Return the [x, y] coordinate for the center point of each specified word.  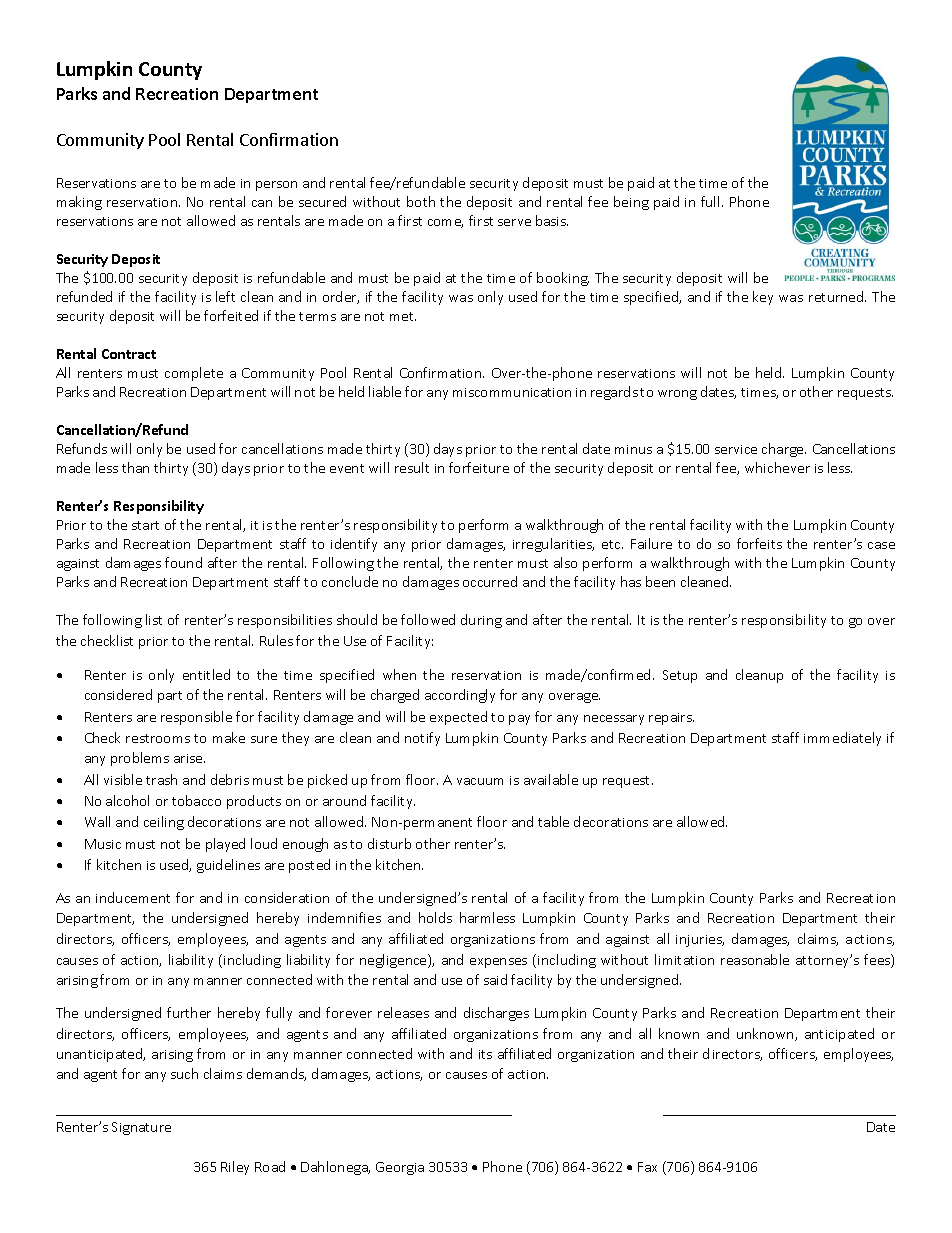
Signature [141, 1128]
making [79, 203]
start [145, 525]
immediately [842, 739]
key [763, 298]
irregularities [553, 545]
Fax [647, 1167]
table [553, 821]
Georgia [400, 1168]
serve [514, 222]
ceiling [164, 823]
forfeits [759, 543]
